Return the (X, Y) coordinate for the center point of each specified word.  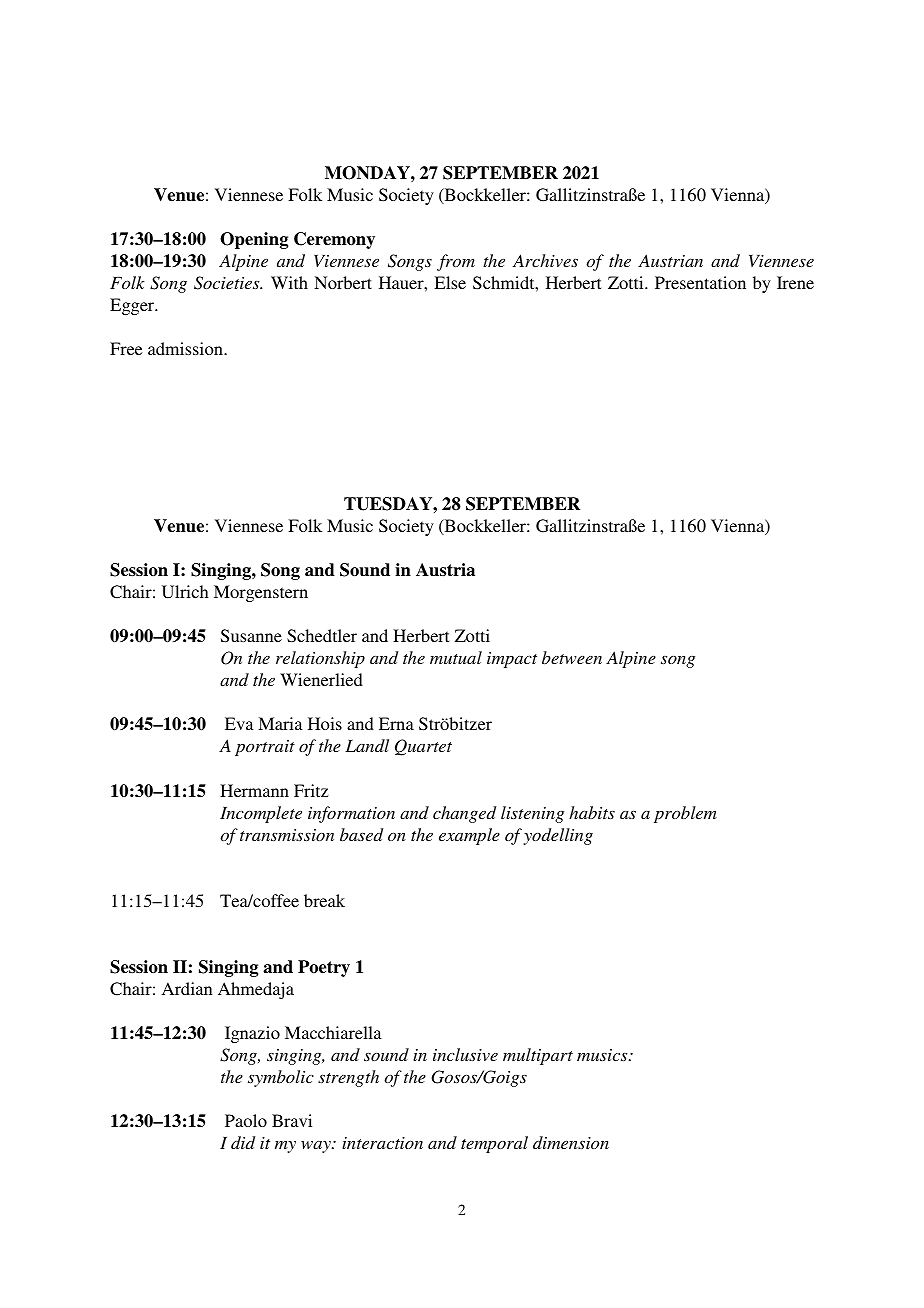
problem (685, 814)
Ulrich (185, 592)
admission (186, 348)
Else (450, 282)
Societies (228, 283)
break (324, 900)
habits (592, 812)
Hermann (254, 790)
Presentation (700, 282)
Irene (795, 282)
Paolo (246, 1120)
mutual (456, 657)
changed (464, 814)
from (456, 262)
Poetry (324, 968)
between (572, 657)
